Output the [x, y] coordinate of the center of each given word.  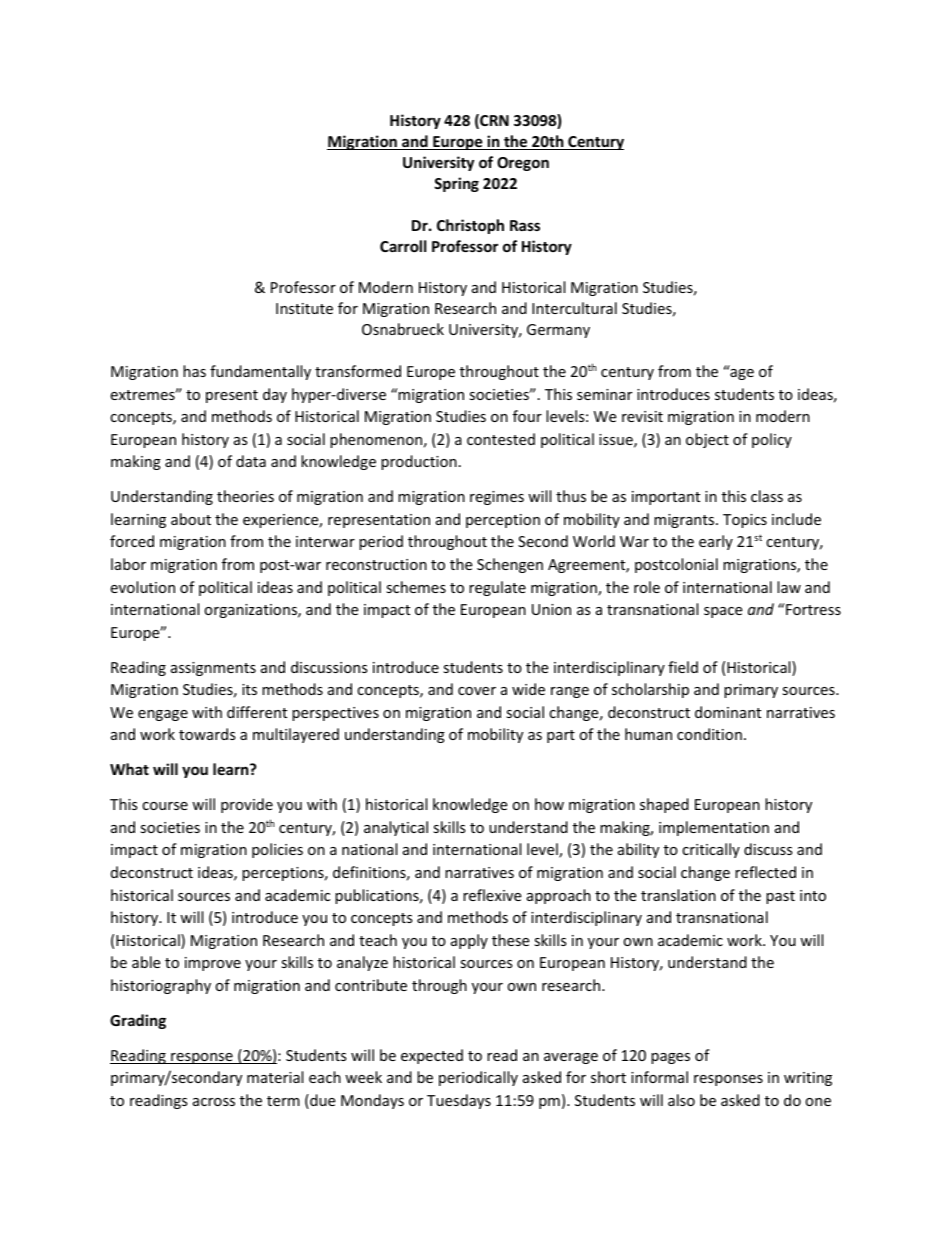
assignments [213, 669]
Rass [525, 225]
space [723, 612]
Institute [304, 308]
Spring [456, 184]
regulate [497, 588]
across [214, 1102]
